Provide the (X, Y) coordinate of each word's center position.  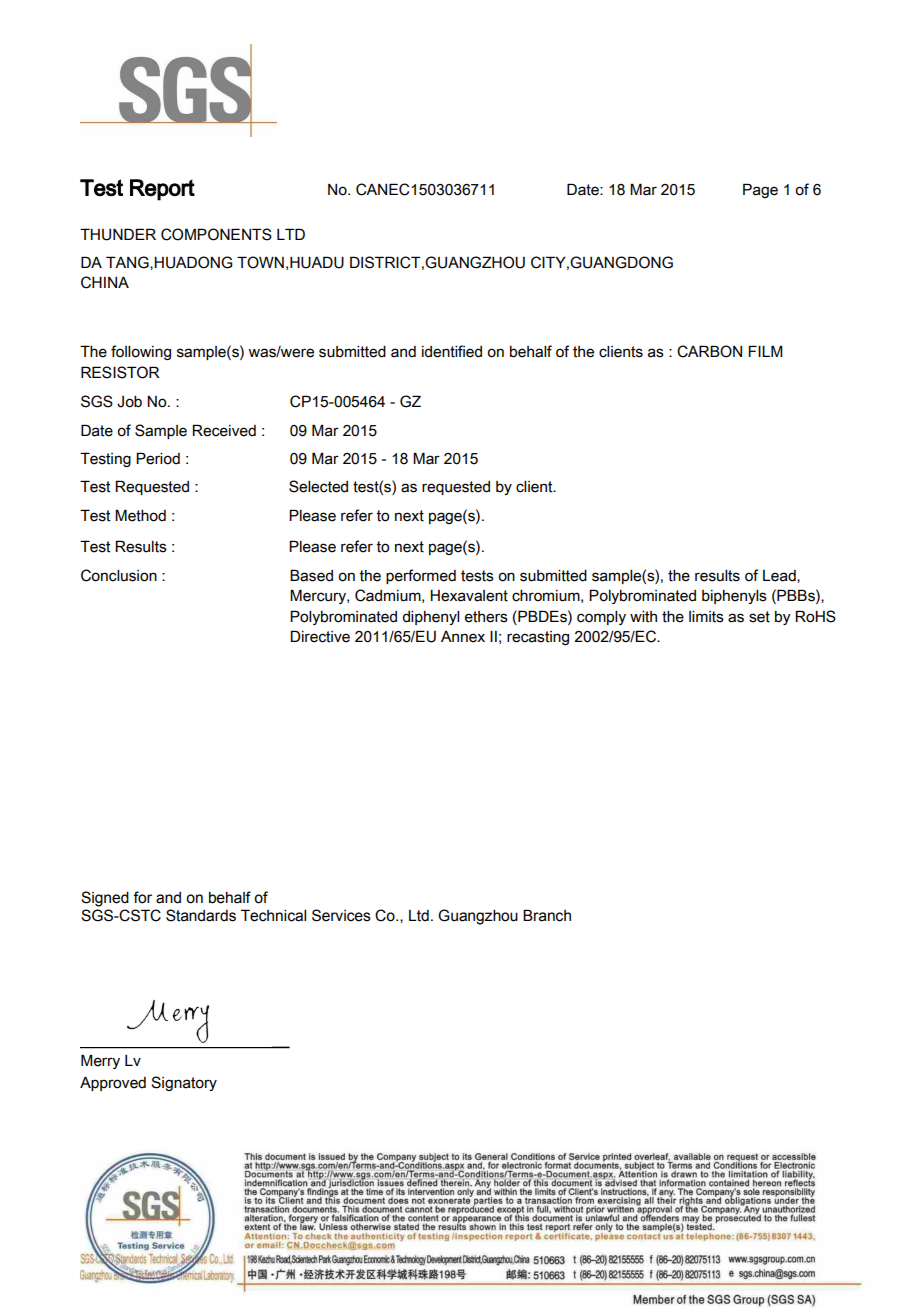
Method (140, 515)
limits (706, 617)
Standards (201, 915)
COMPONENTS (216, 234)
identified (452, 351)
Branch (547, 915)
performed (421, 576)
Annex (463, 637)
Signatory (184, 1083)
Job (129, 402)
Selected (318, 486)
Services (341, 915)
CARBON (709, 351)
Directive (320, 636)
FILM (765, 351)
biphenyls (734, 597)
